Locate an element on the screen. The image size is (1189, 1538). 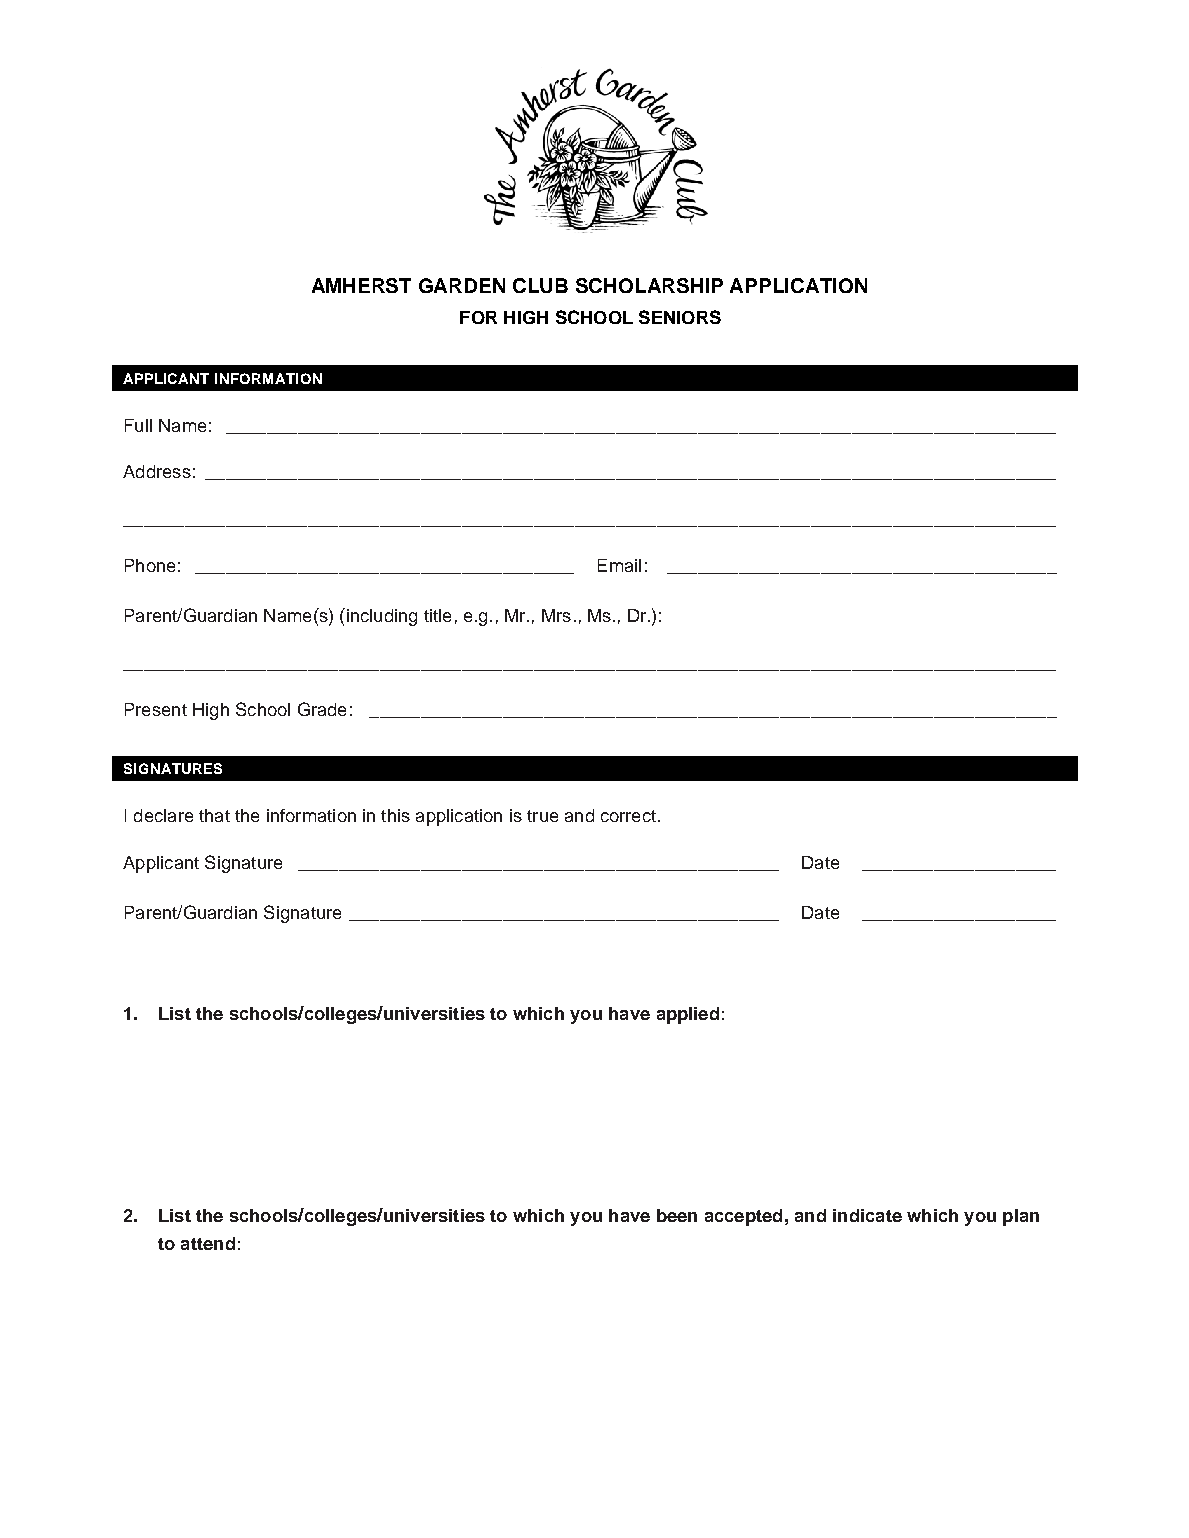
AMHERST is located at coordinates (361, 285).
